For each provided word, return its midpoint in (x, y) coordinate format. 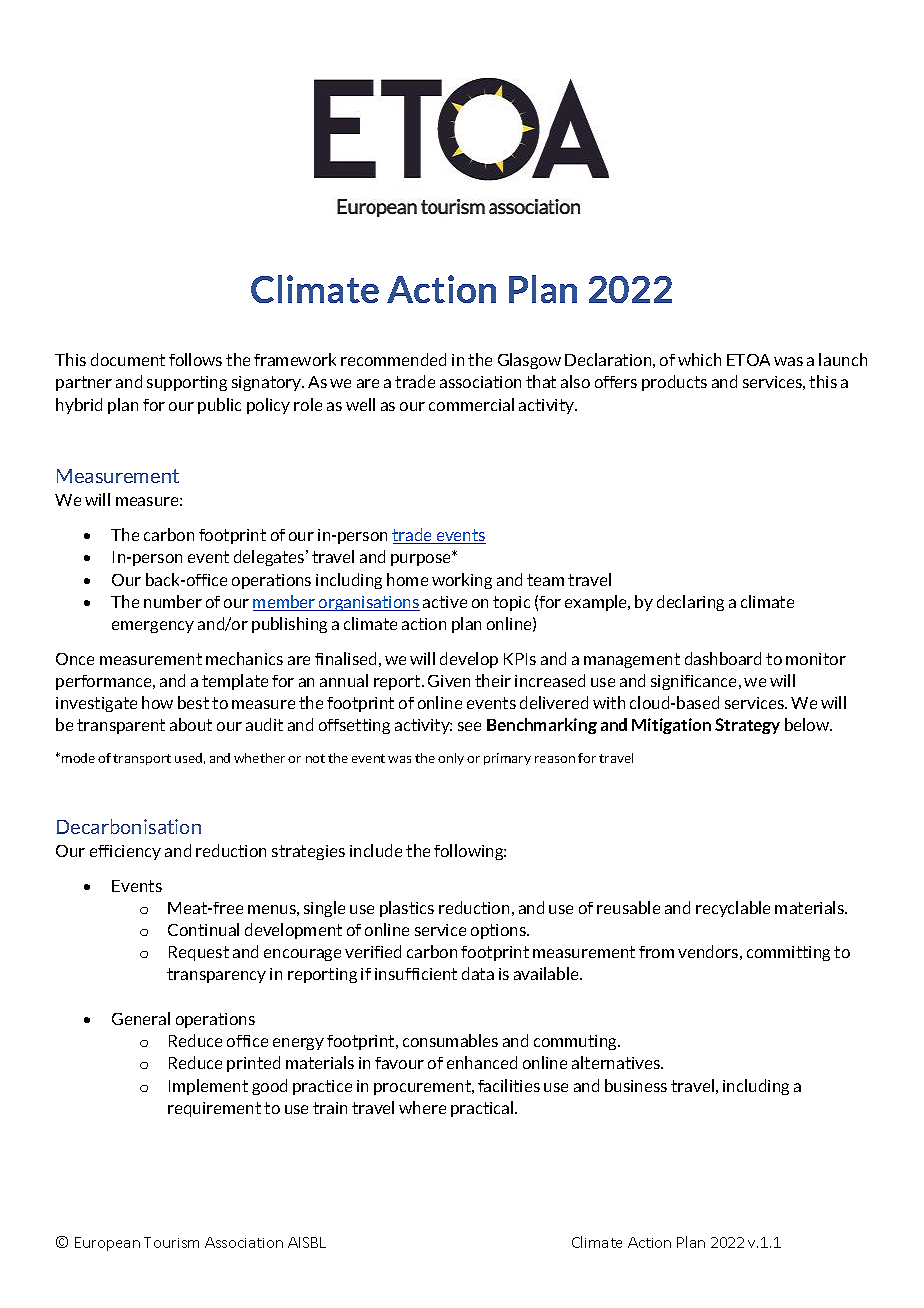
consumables (450, 1040)
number (173, 601)
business (636, 1085)
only (451, 759)
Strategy (747, 726)
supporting (187, 383)
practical (483, 1109)
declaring (690, 603)
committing (788, 953)
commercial (471, 404)
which (699, 359)
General (141, 1018)
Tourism (171, 1242)
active (445, 602)
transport (142, 759)
